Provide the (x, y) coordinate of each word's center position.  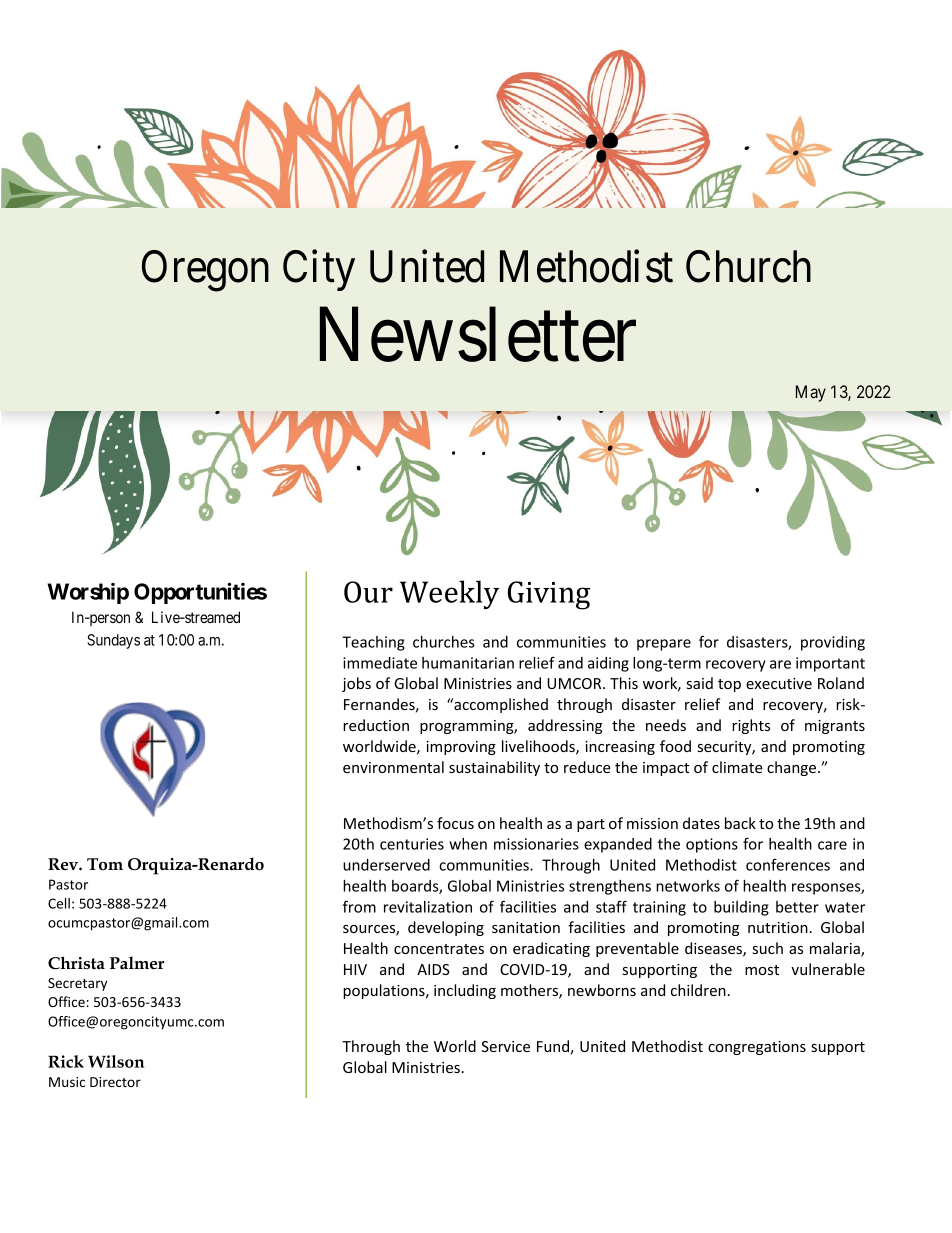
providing (833, 643)
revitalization (428, 907)
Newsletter (478, 335)
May (811, 393)
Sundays (113, 641)
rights (751, 726)
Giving (549, 595)
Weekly (449, 594)
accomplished (500, 705)
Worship (88, 593)
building (741, 908)
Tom (105, 864)
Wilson (116, 1061)
